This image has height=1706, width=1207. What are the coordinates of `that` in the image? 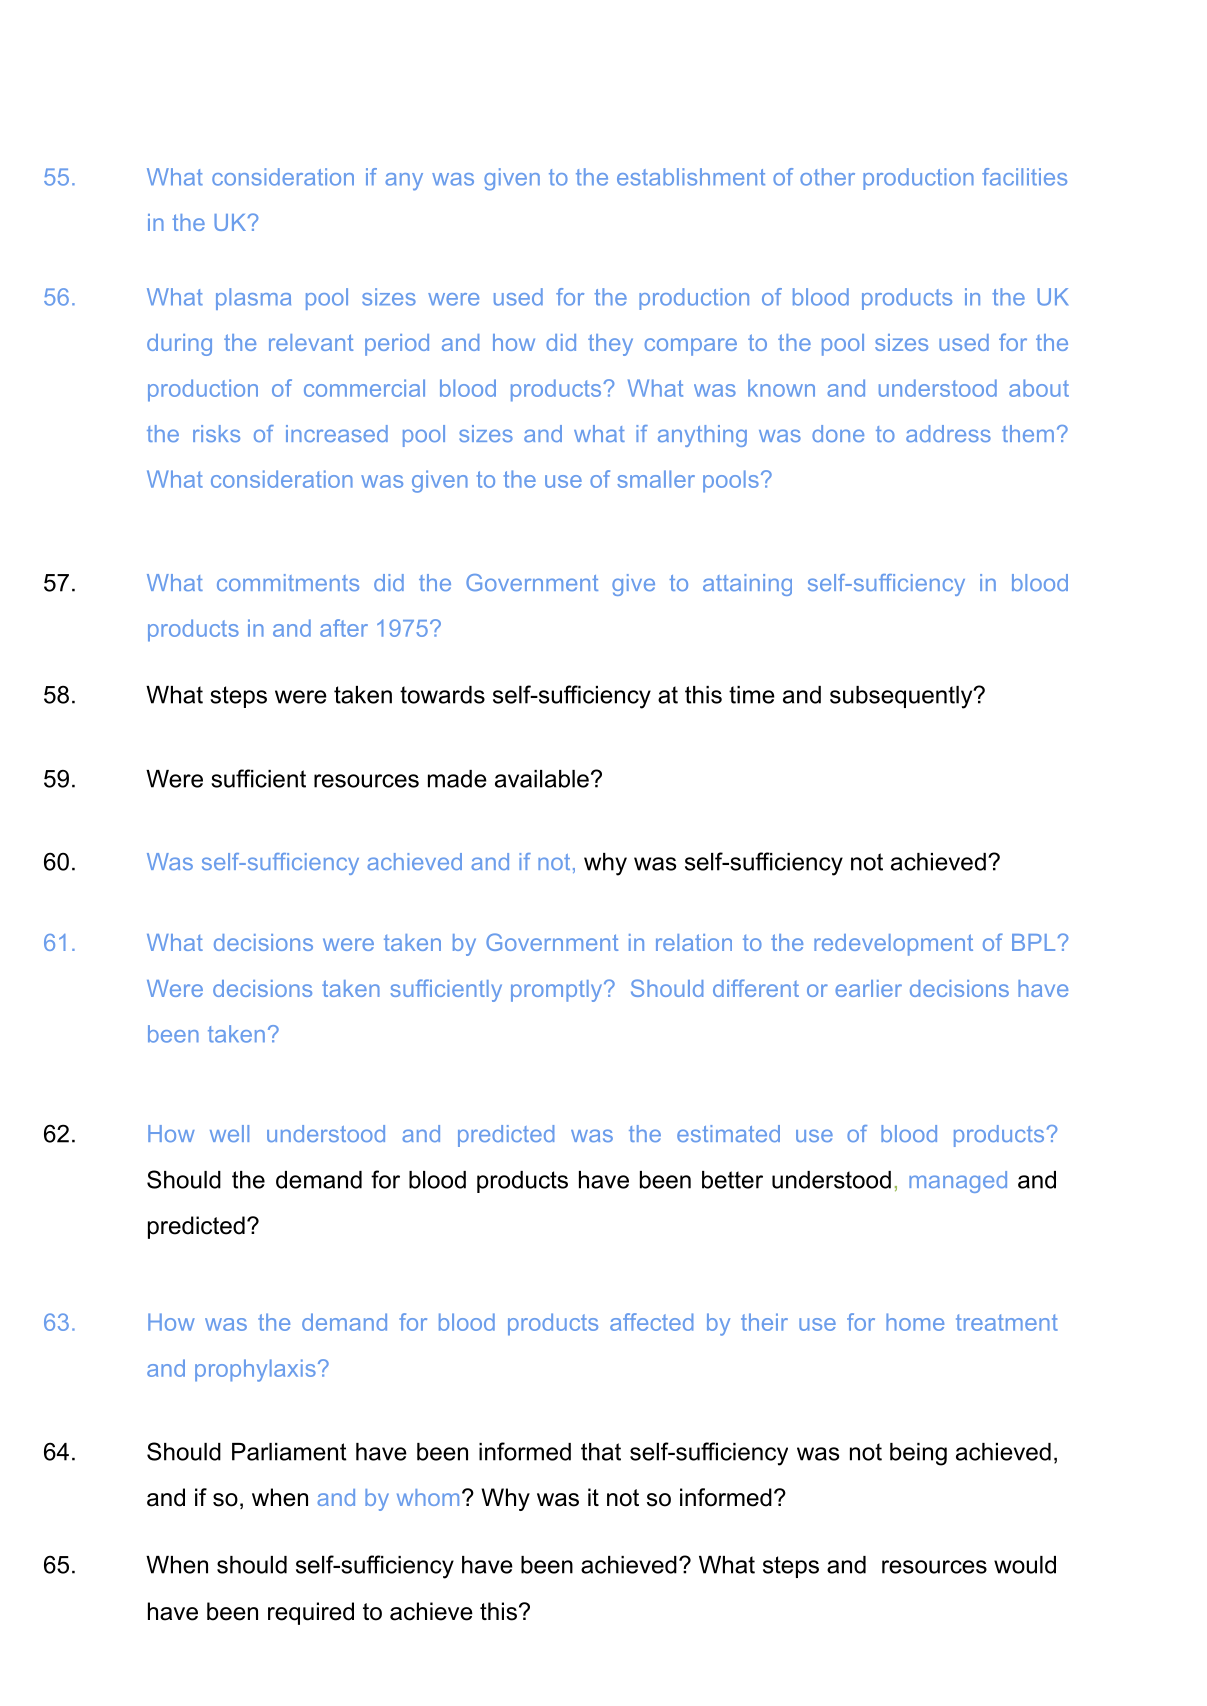 It's located at (601, 1452).
